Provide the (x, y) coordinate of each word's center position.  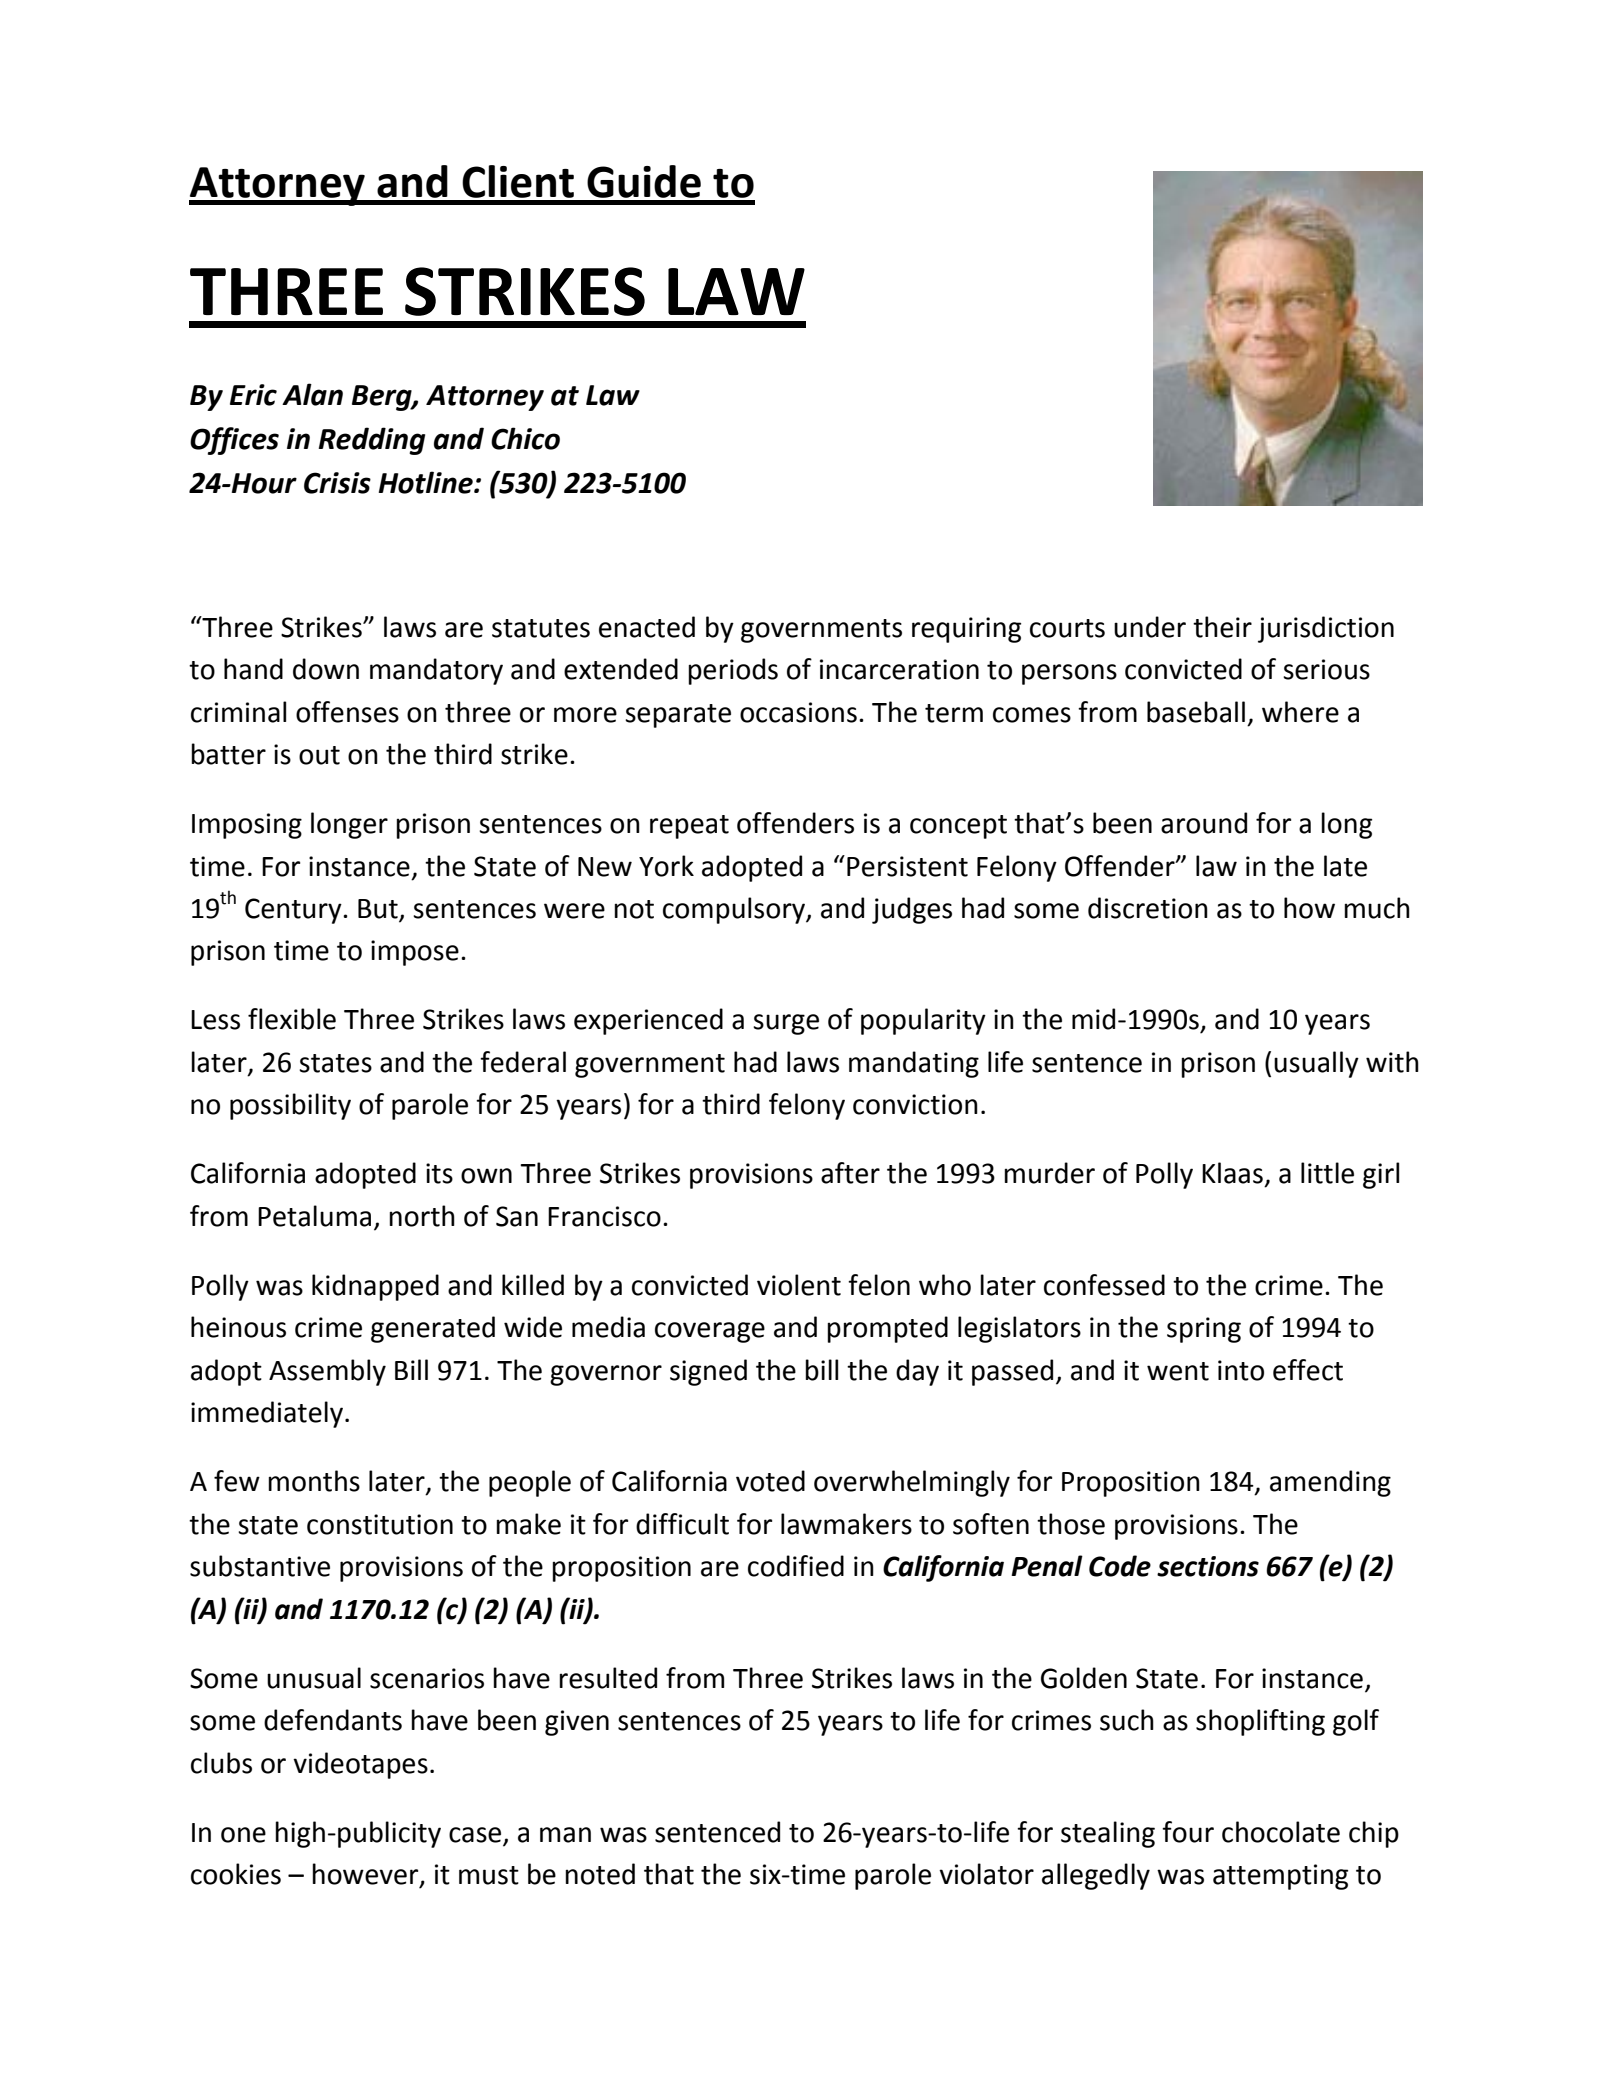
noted (600, 1874)
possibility (290, 1106)
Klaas (1232, 1173)
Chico (525, 438)
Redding (371, 441)
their (1222, 627)
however (366, 1875)
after (850, 1173)
